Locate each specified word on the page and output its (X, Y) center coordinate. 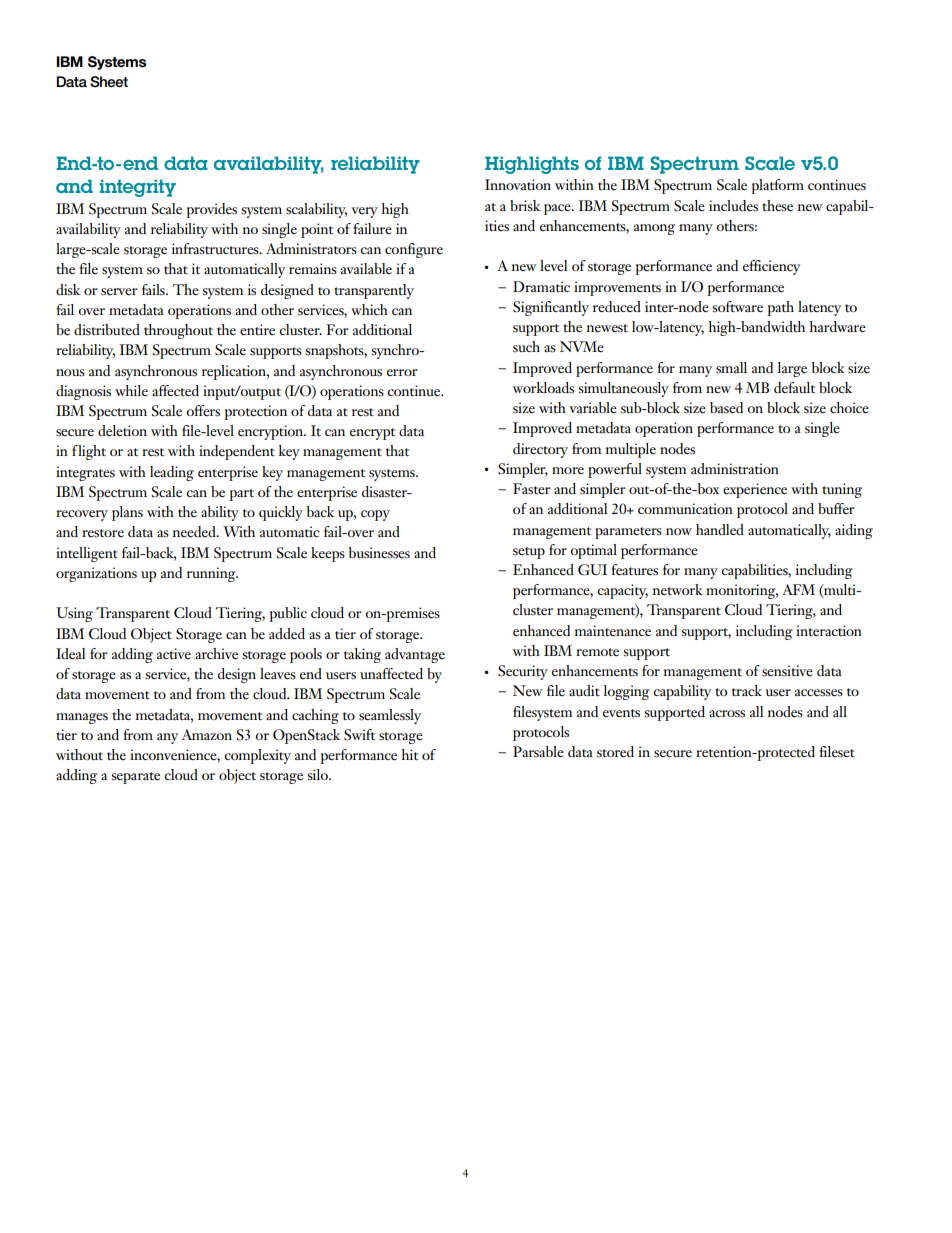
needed (195, 531)
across (727, 714)
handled (720, 530)
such (526, 346)
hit (410, 754)
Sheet (109, 82)
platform (778, 186)
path (781, 308)
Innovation (518, 184)
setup (529, 553)
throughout (178, 331)
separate (136, 778)
